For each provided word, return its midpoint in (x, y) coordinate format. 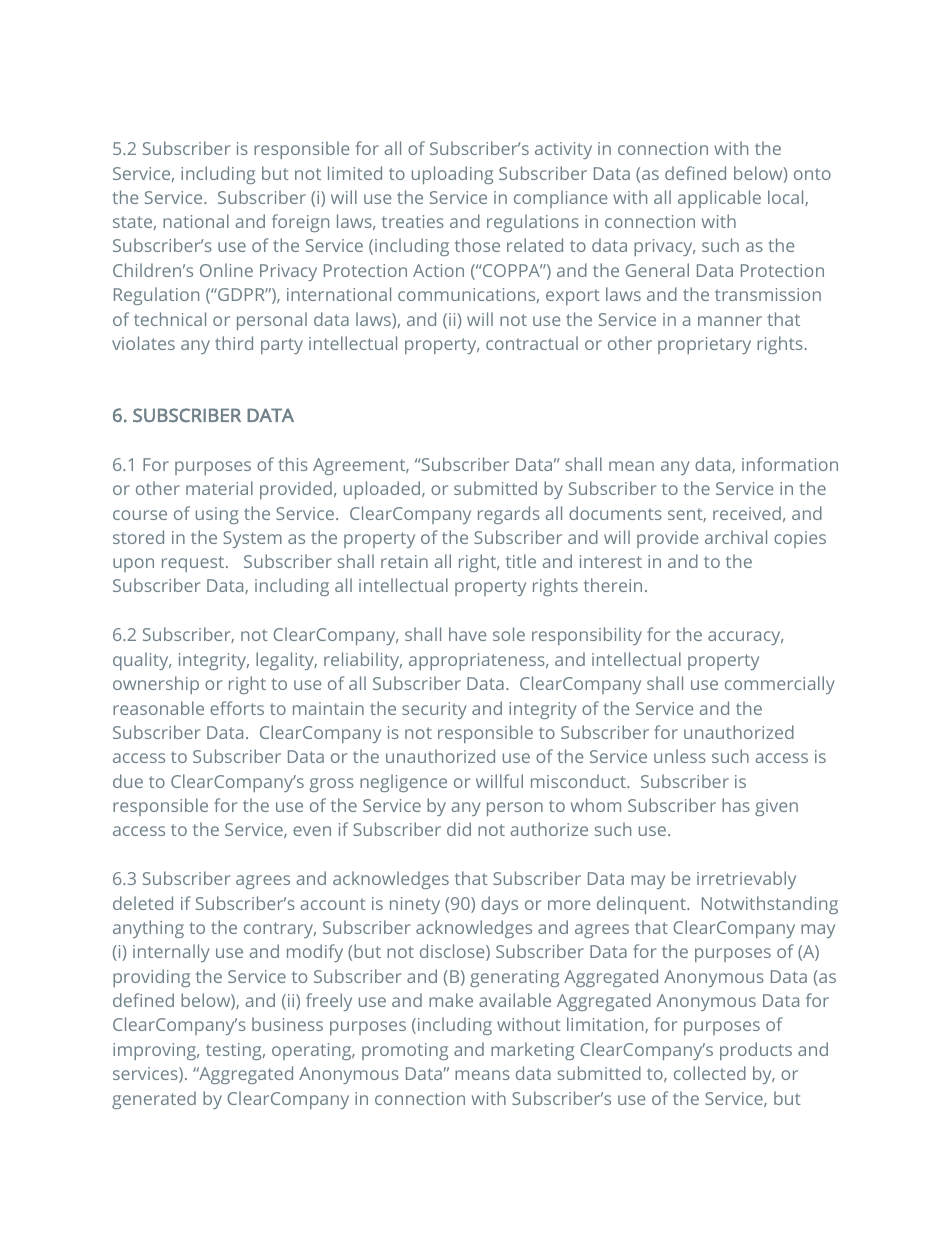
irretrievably (746, 880)
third (234, 343)
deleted (143, 903)
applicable (719, 199)
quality (142, 661)
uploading (452, 175)
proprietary (704, 345)
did (459, 829)
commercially (780, 685)
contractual (532, 343)
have (467, 634)
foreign (300, 223)
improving (156, 1051)
